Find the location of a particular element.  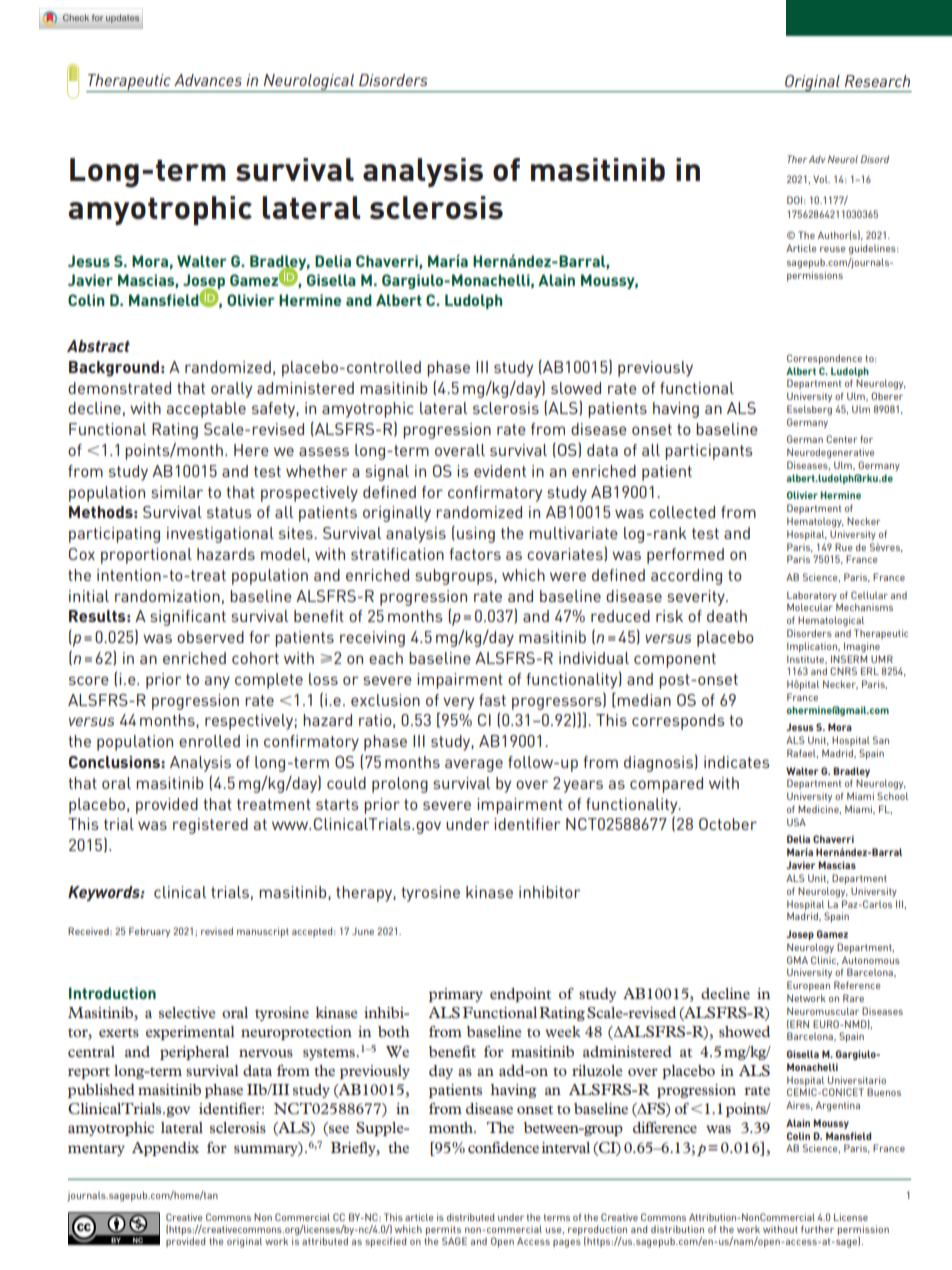

registered is located at coordinates (210, 826).
